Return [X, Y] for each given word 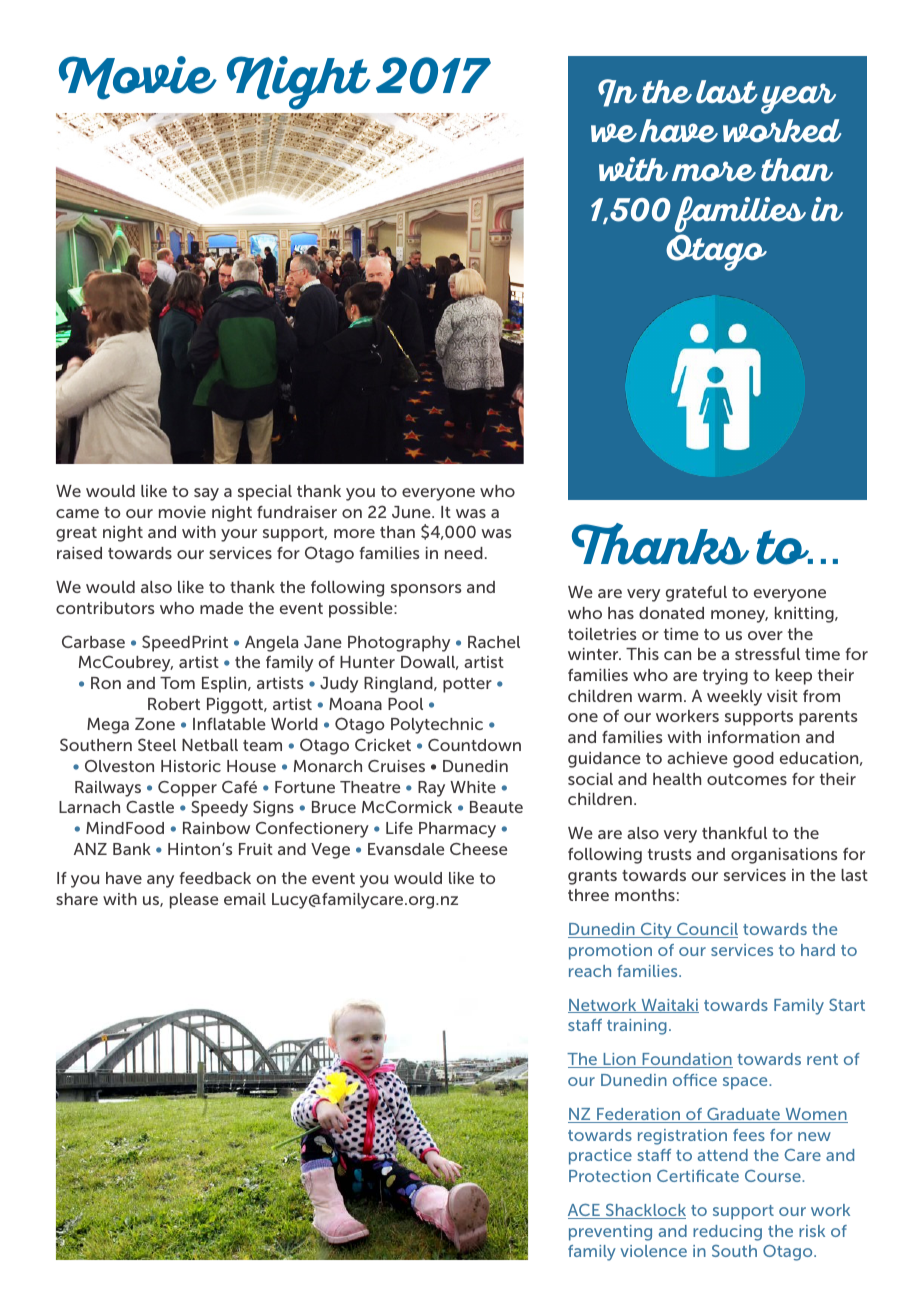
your [239, 535]
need [464, 553]
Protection [610, 1176]
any [160, 881]
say [206, 494]
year [798, 98]
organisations [784, 856]
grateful [696, 593]
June [412, 512]
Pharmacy [457, 830]
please [194, 901]
